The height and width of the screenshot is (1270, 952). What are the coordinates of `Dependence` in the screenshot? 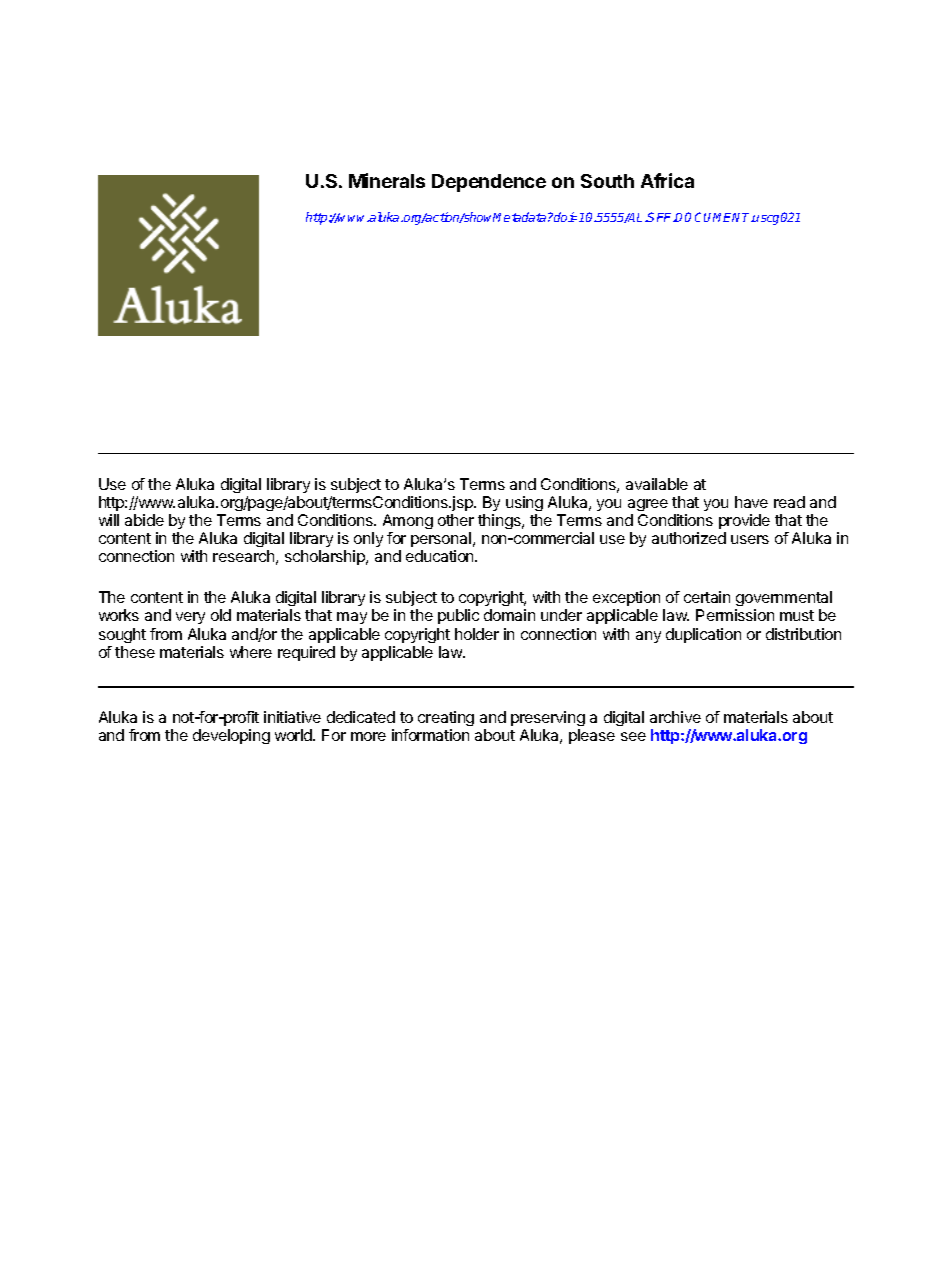 It's located at (489, 183).
